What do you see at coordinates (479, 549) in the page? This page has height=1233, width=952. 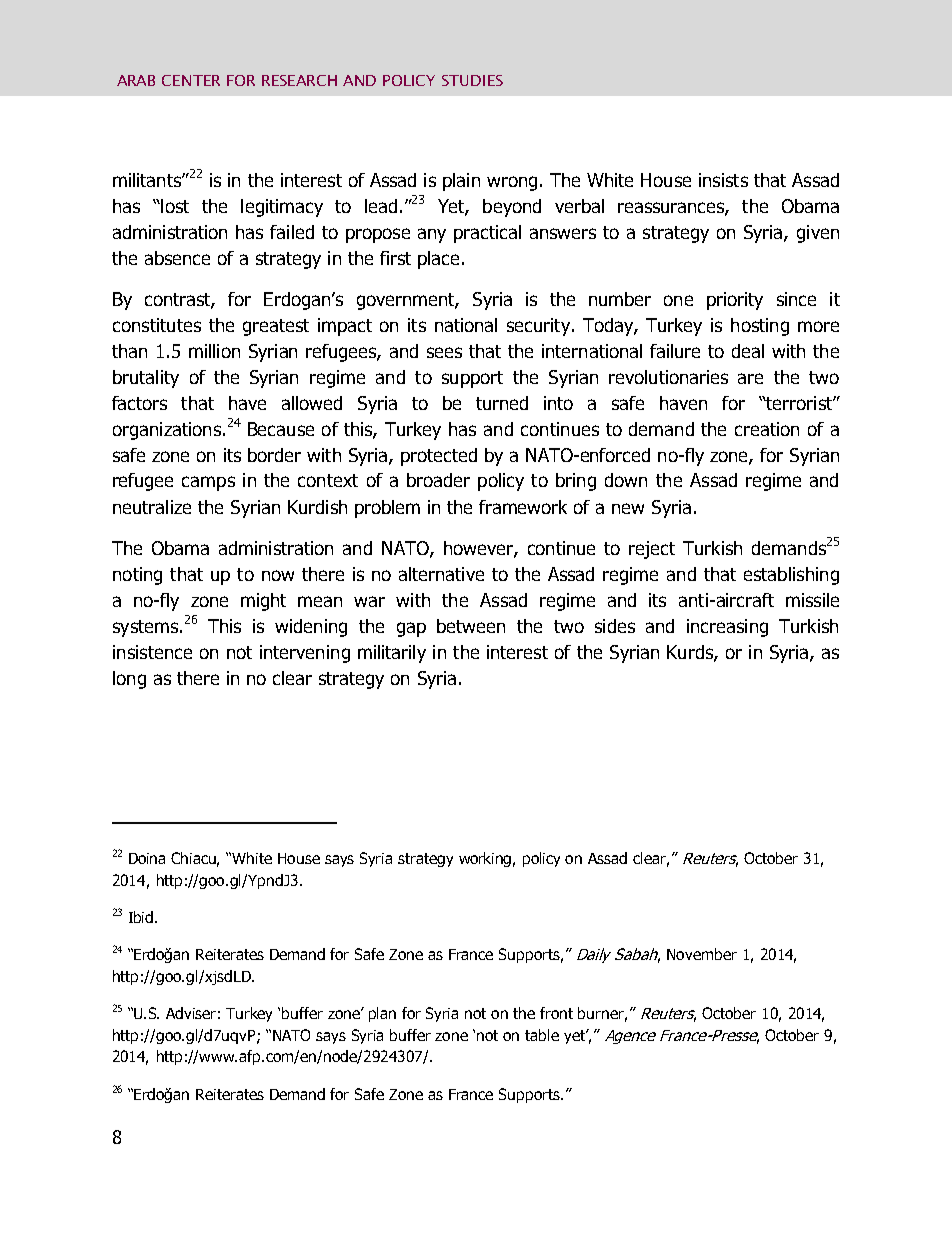 I see `however` at bounding box center [479, 549].
